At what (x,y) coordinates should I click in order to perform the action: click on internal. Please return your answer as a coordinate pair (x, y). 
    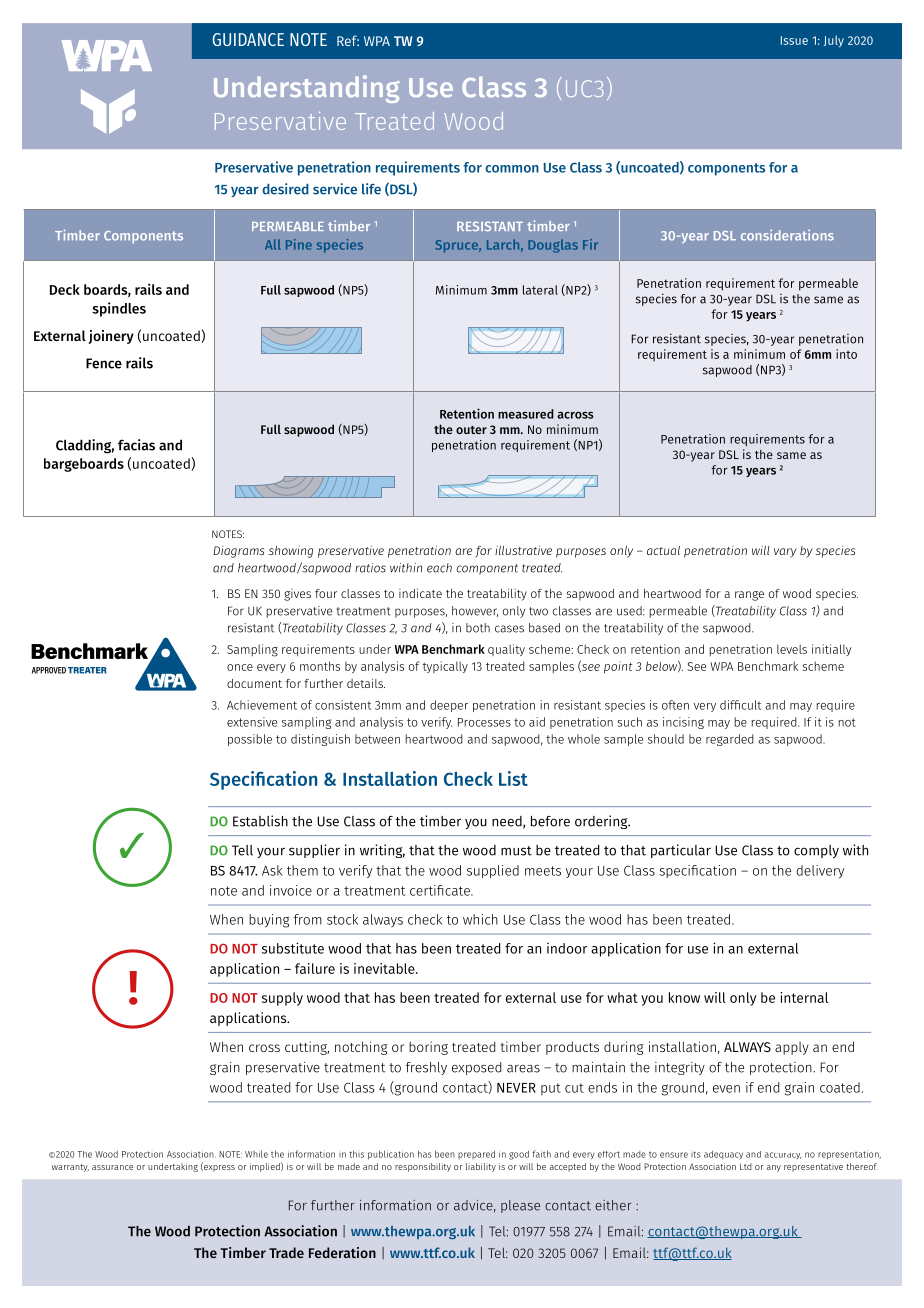
    Looking at the image, I should click on (804, 997).
